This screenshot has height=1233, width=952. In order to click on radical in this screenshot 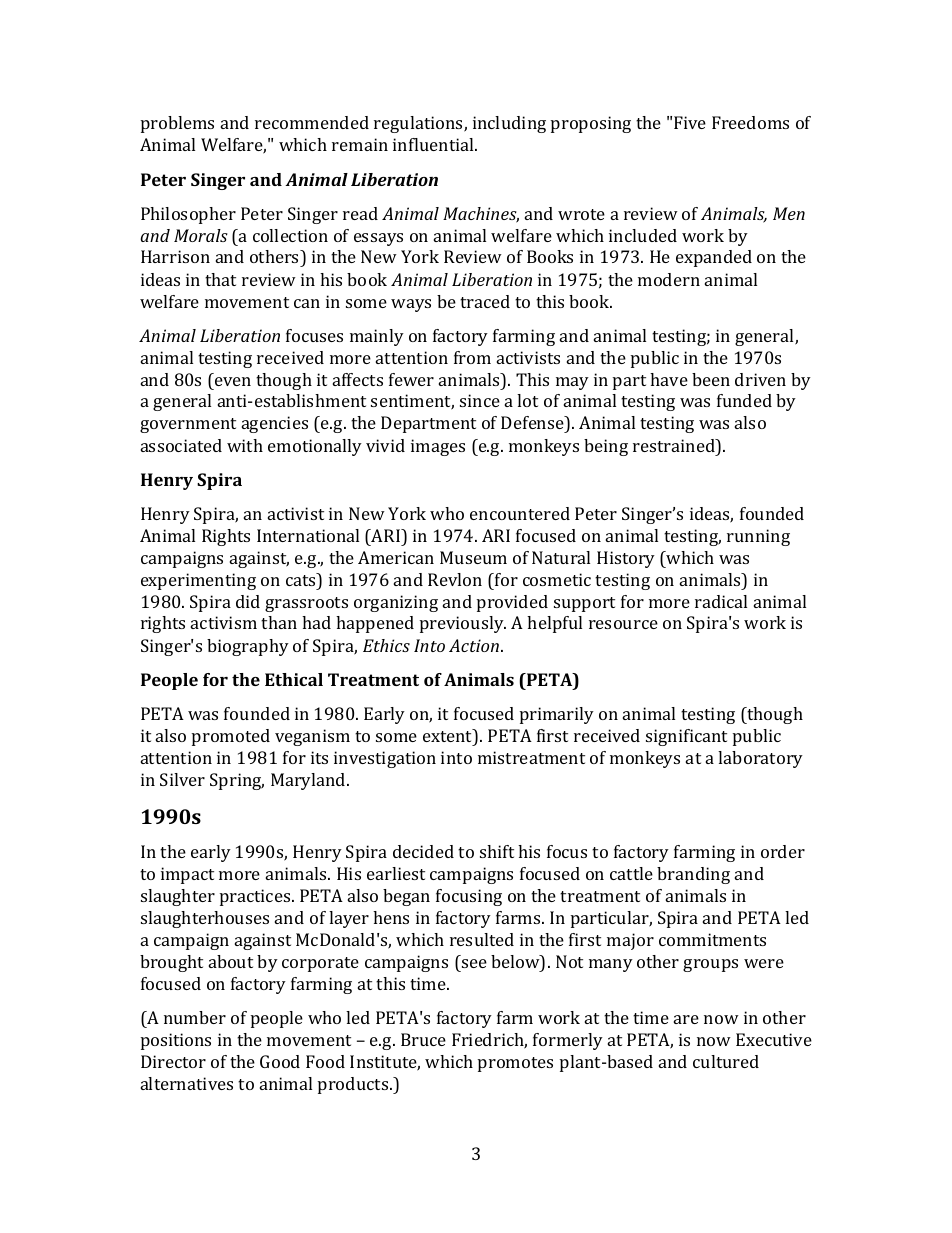, I will do `click(721, 601)`.
